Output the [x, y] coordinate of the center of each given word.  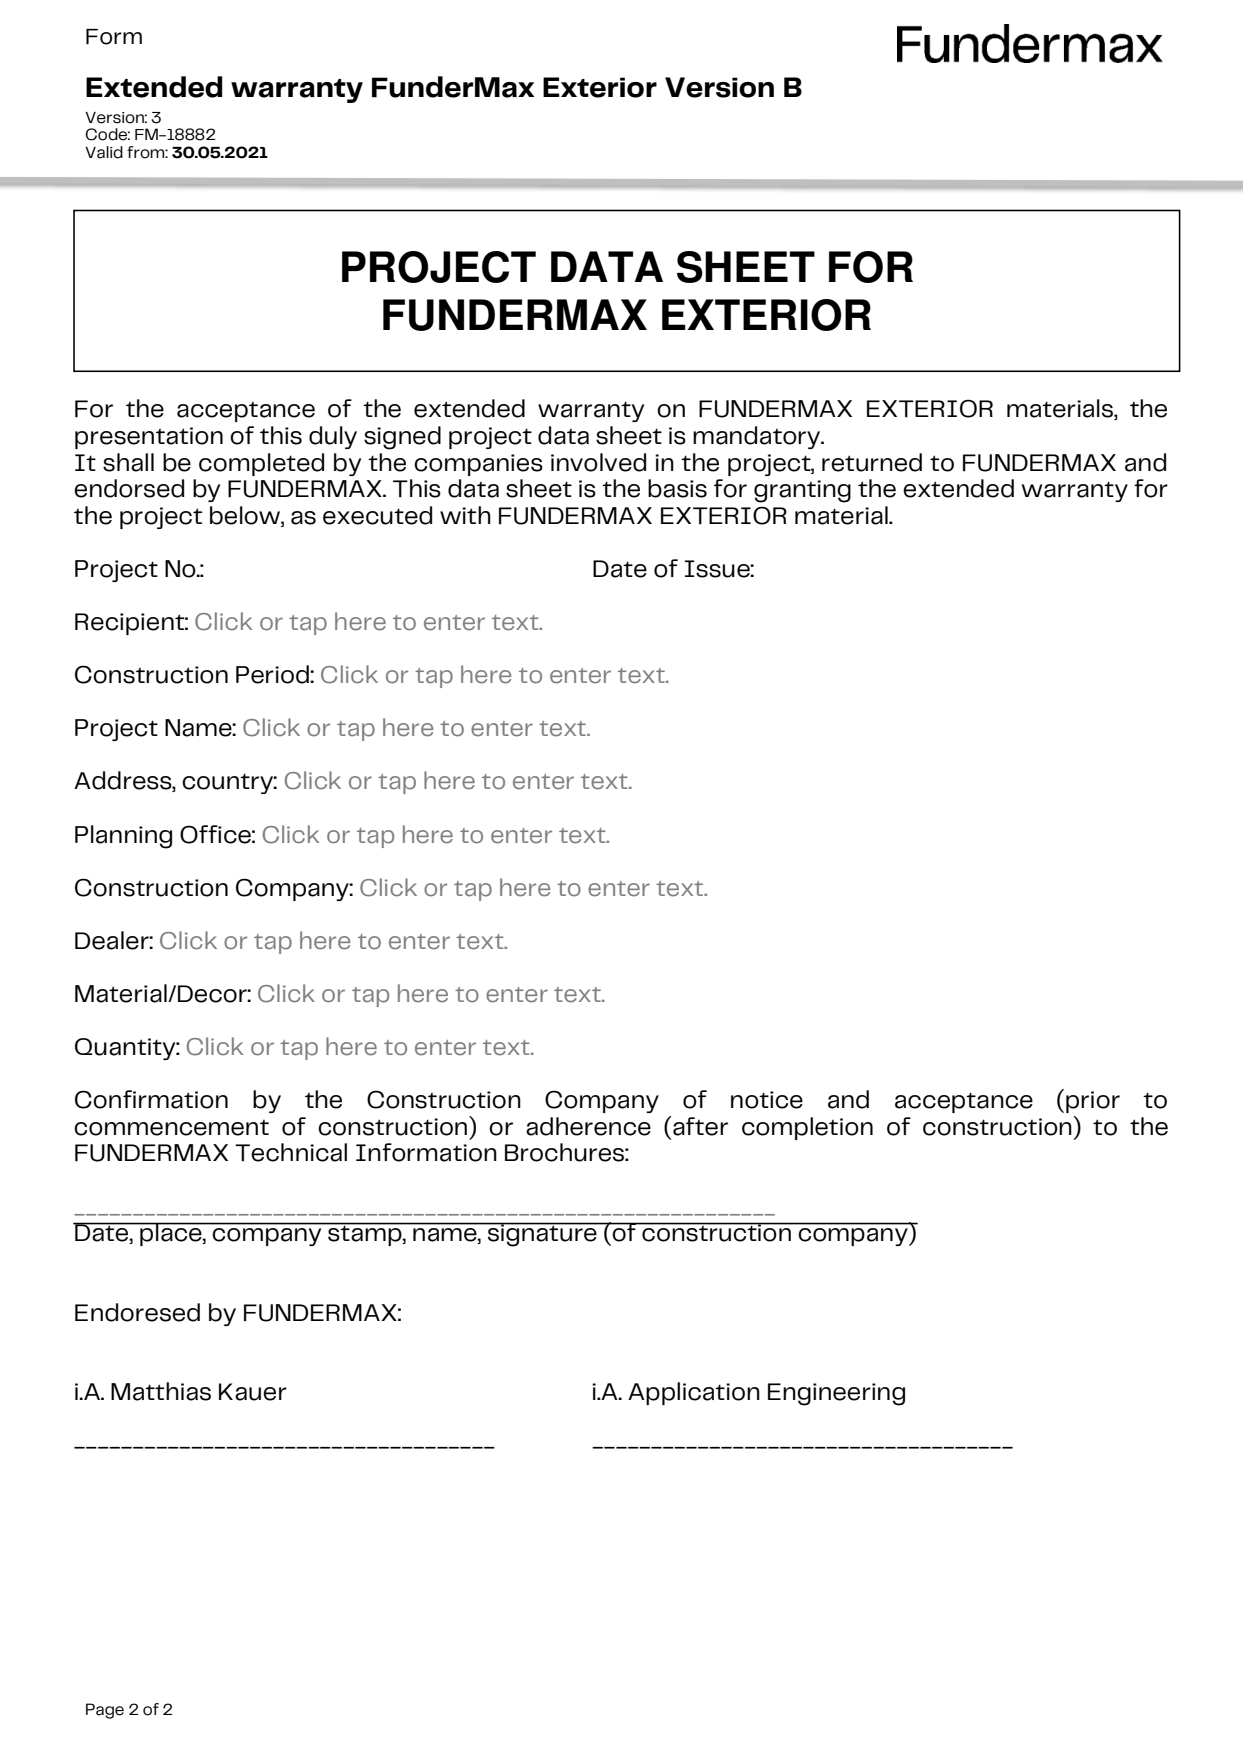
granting [802, 491]
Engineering [836, 1394]
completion [807, 1128]
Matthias [161, 1391]
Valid [104, 152]
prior [1093, 1102]
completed [261, 464]
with [465, 515]
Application [694, 1393]
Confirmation [151, 1099]
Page [105, 1711]
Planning [123, 837]
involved [598, 462]
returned [872, 462]
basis [677, 488]
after [700, 1126]
